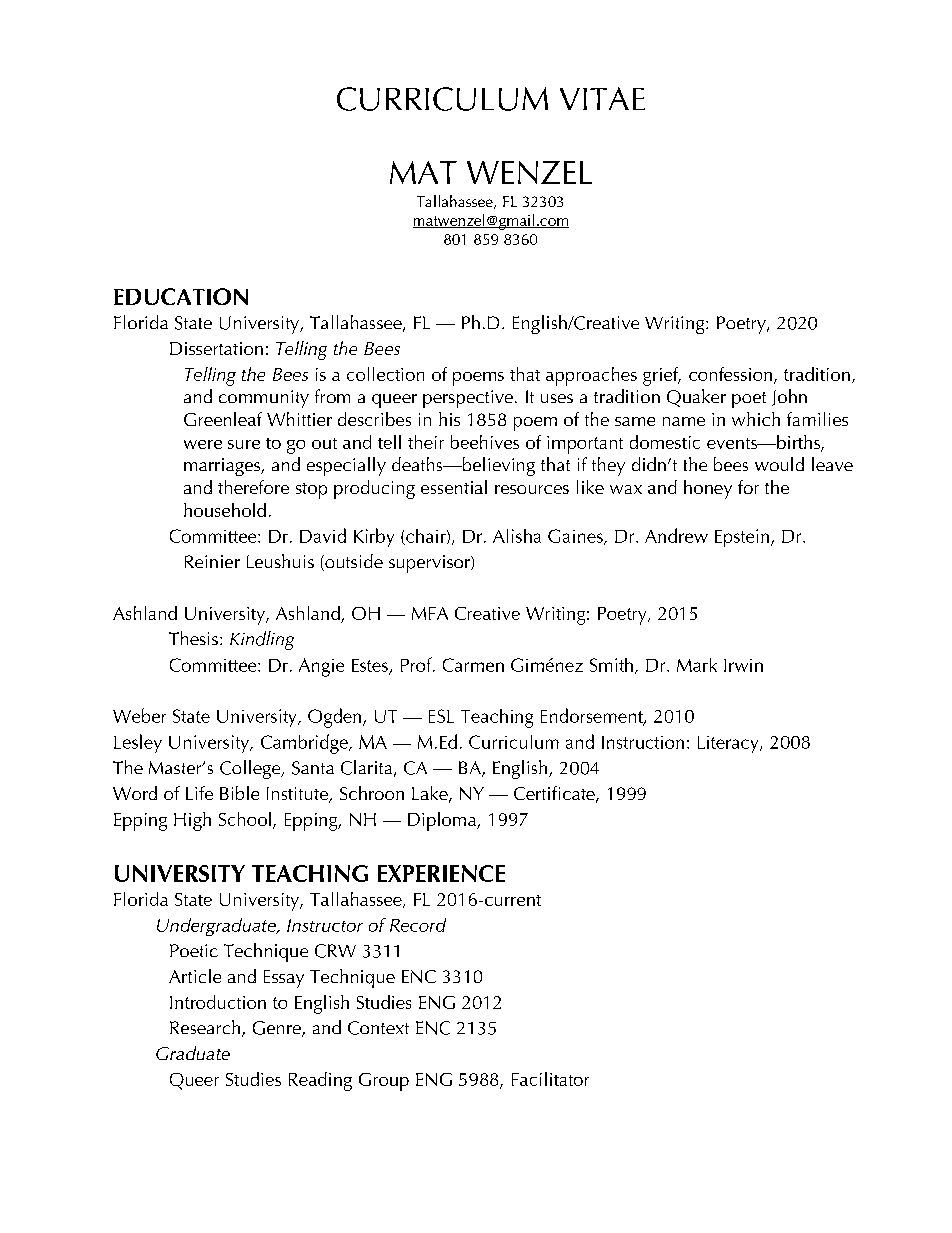 The height and width of the document is (1233, 952). I want to click on which, so click(756, 419).
